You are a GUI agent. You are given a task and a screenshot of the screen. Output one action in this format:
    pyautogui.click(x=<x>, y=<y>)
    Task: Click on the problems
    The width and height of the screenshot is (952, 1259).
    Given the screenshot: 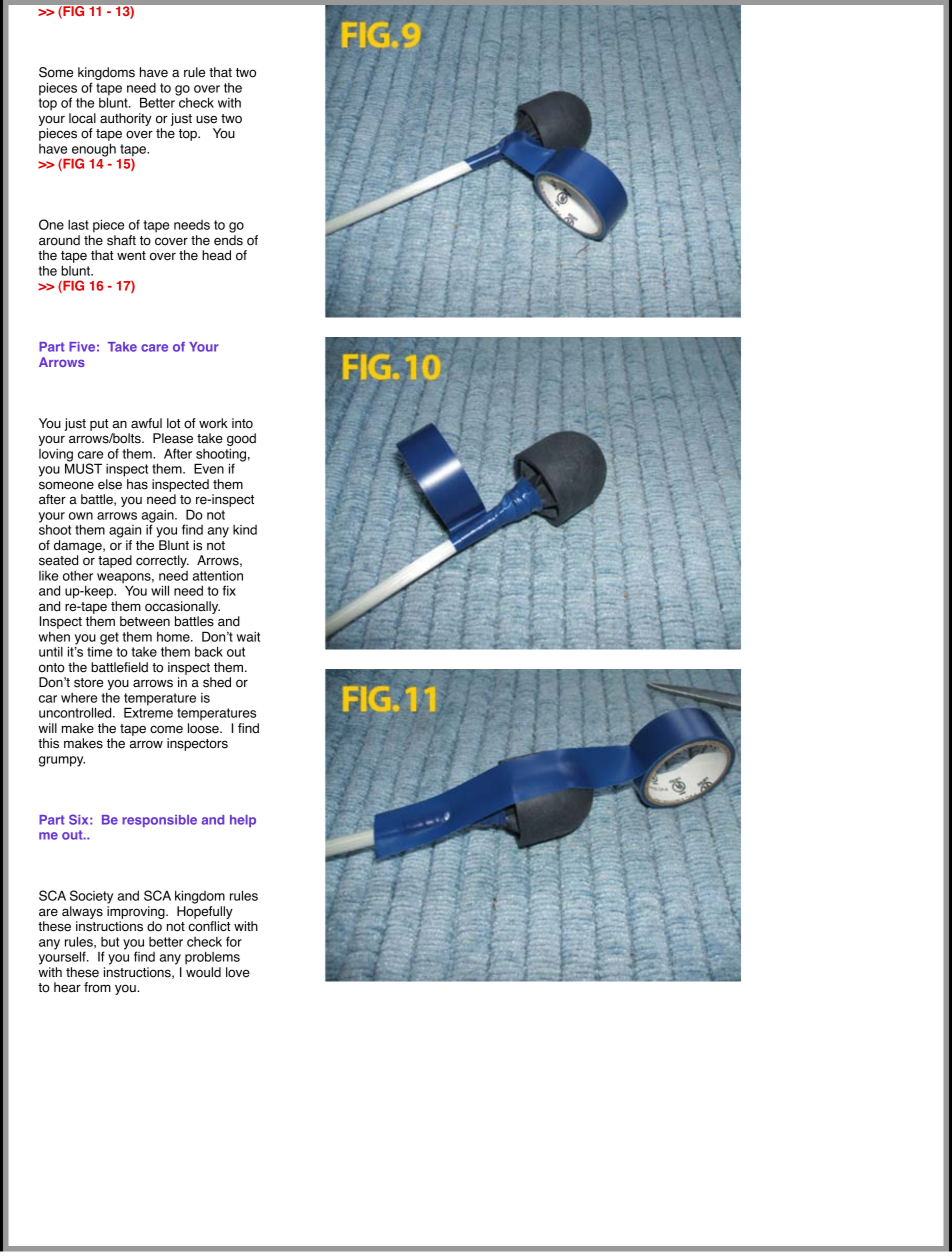 What is the action you would take?
    pyautogui.click(x=212, y=958)
